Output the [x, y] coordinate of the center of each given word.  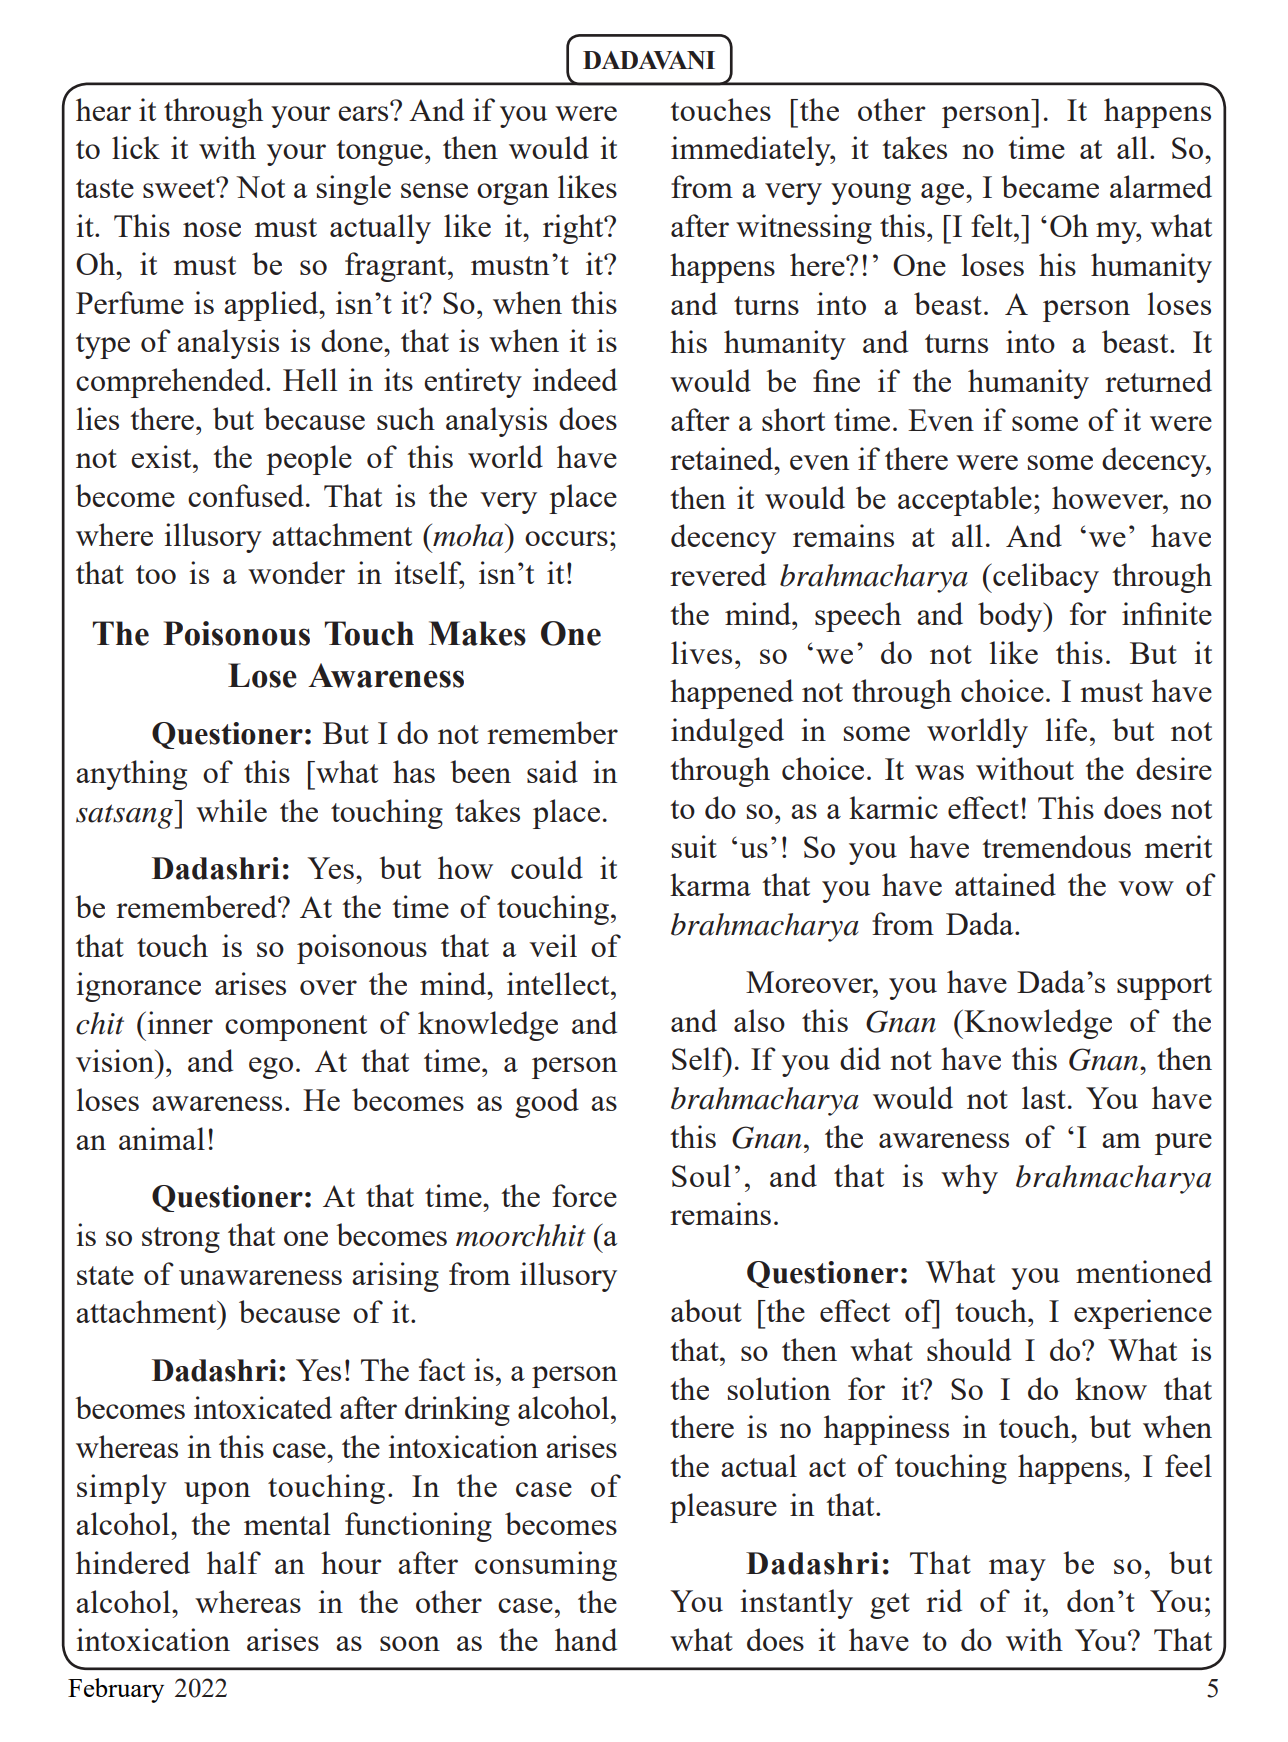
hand [586, 1639]
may [1017, 1570]
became [1050, 186]
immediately [752, 151]
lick [136, 147]
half [234, 1562]
